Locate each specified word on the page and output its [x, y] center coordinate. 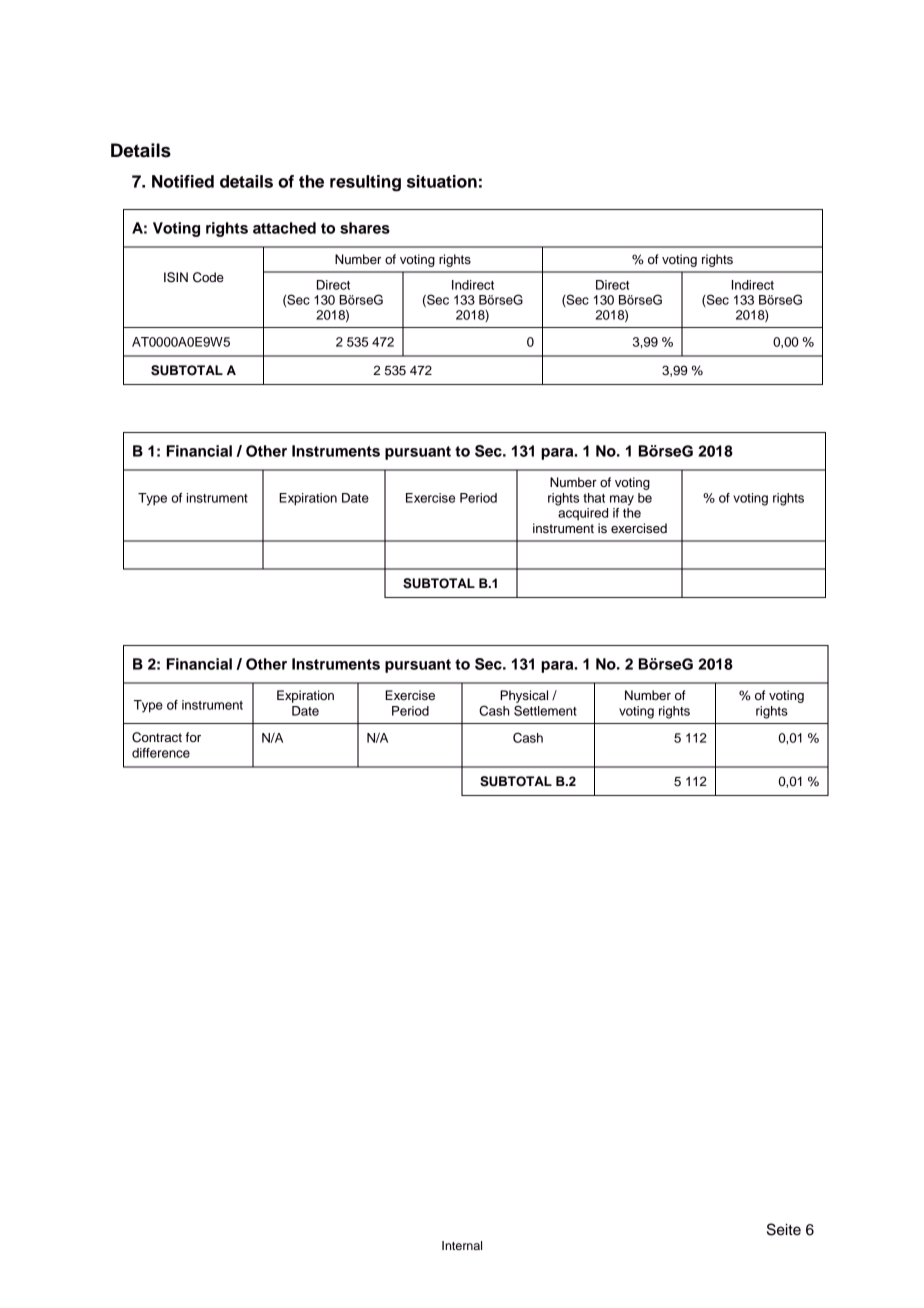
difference [161, 753]
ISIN [176, 277]
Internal [462, 1245]
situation [442, 181]
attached [284, 228]
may [622, 500]
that [594, 498]
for [193, 737]
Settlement [545, 710]
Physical [524, 696]
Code [208, 277]
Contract [157, 737]
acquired [583, 514]
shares [365, 228]
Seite [784, 1229]
